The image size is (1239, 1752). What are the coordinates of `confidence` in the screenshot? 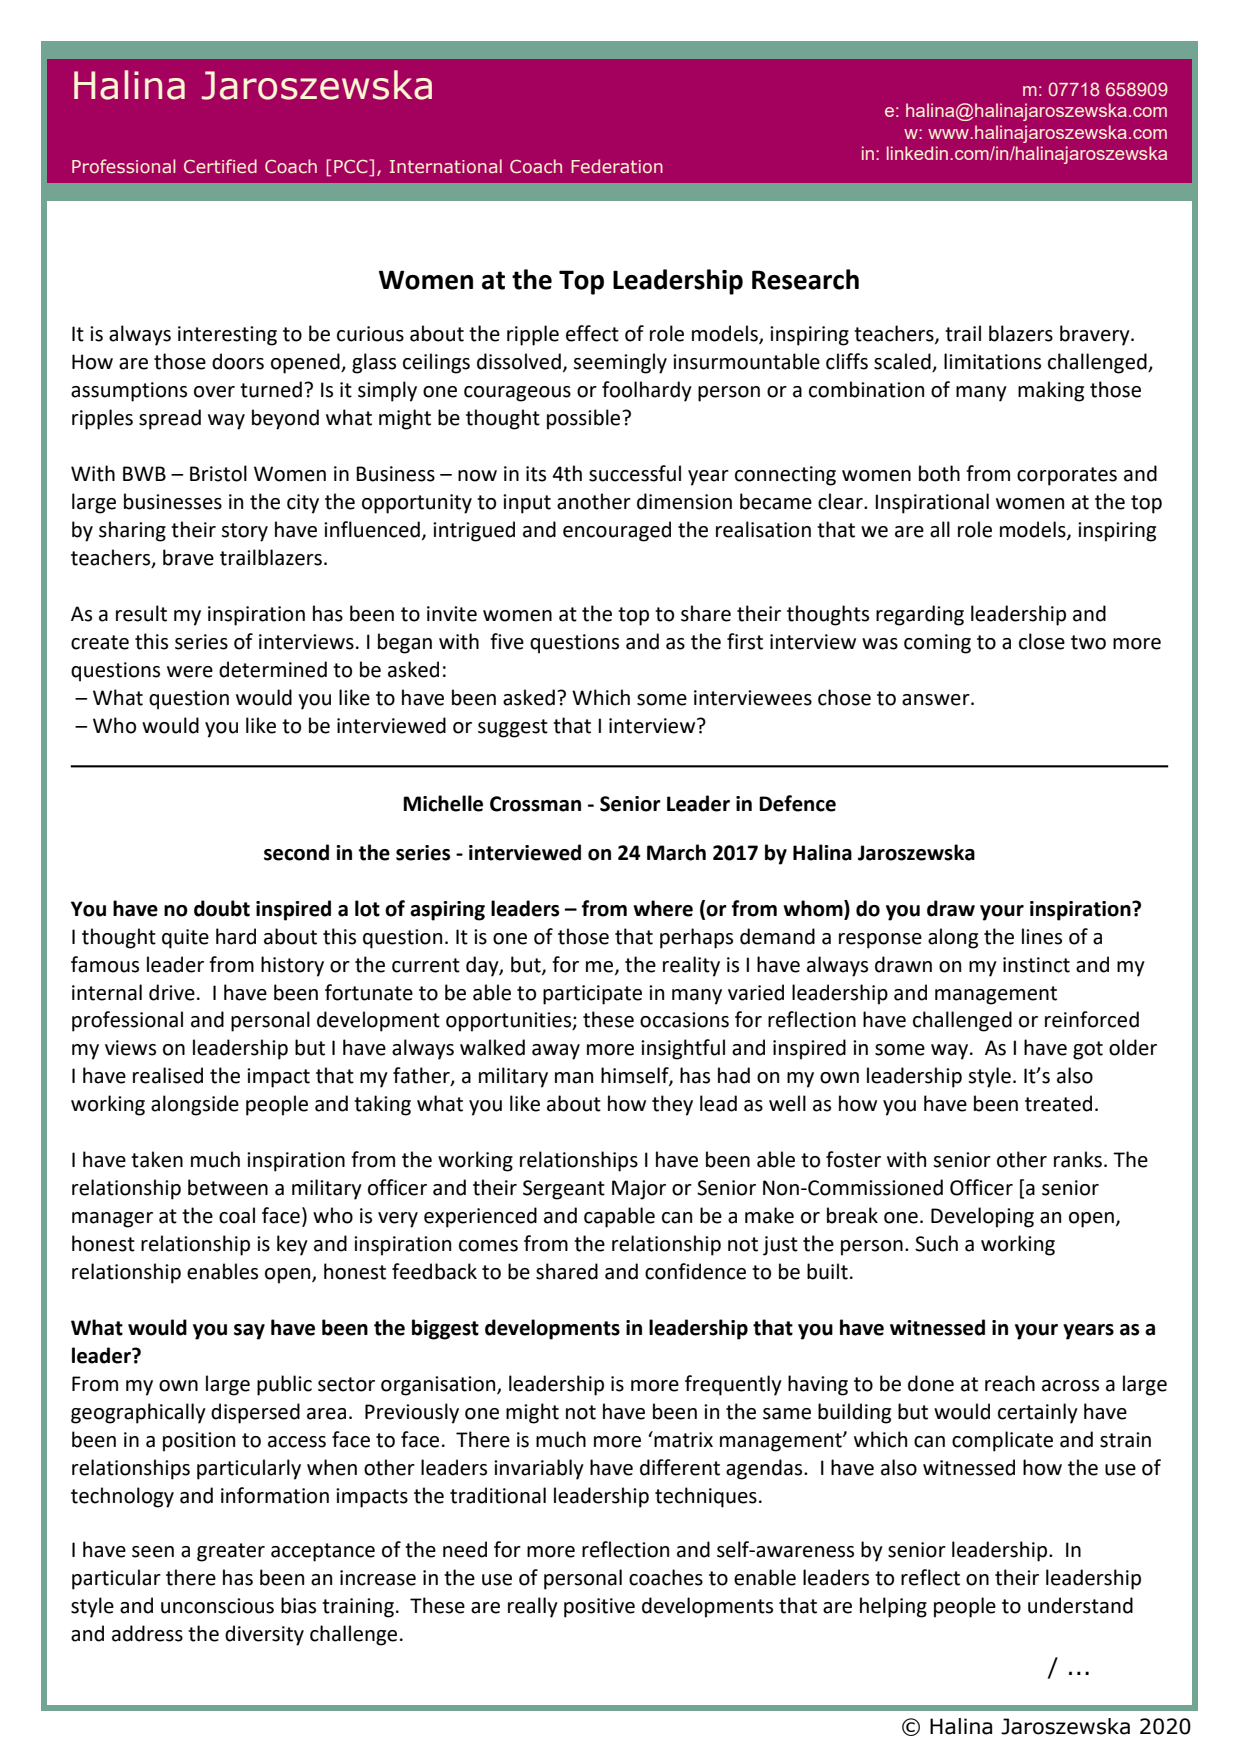 It's located at (695, 1271).
